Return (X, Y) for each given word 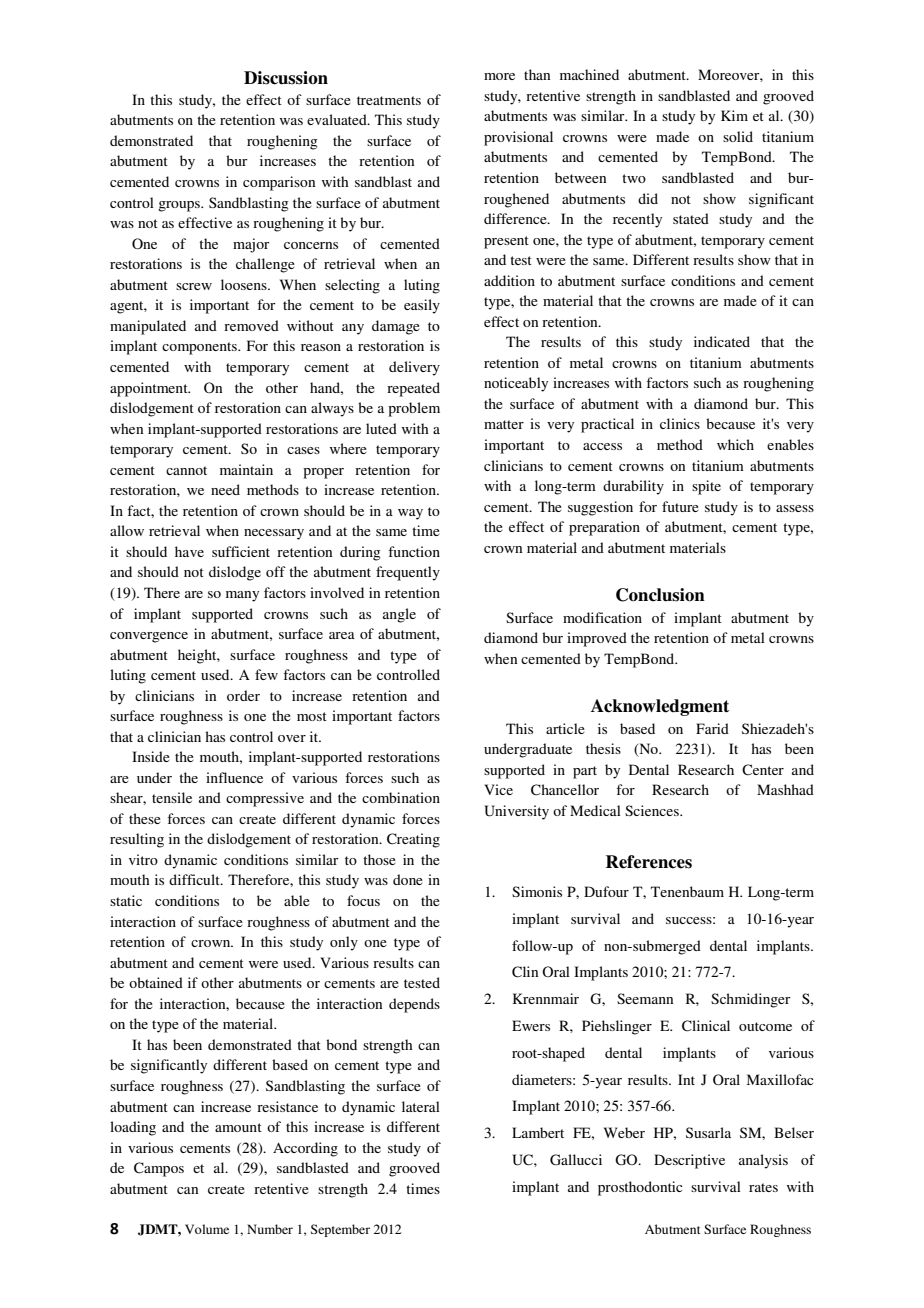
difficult (195, 879)
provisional (518, 138)
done (408, 879)
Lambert (538, 1132)
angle (399, 615)
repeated (413, 389)
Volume (207, 1229)
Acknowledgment (660, 707)
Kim (734, 115)
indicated (722, 341)
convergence (149, 637)
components (200, 348)
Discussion (286, 78)
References (649, 862)
